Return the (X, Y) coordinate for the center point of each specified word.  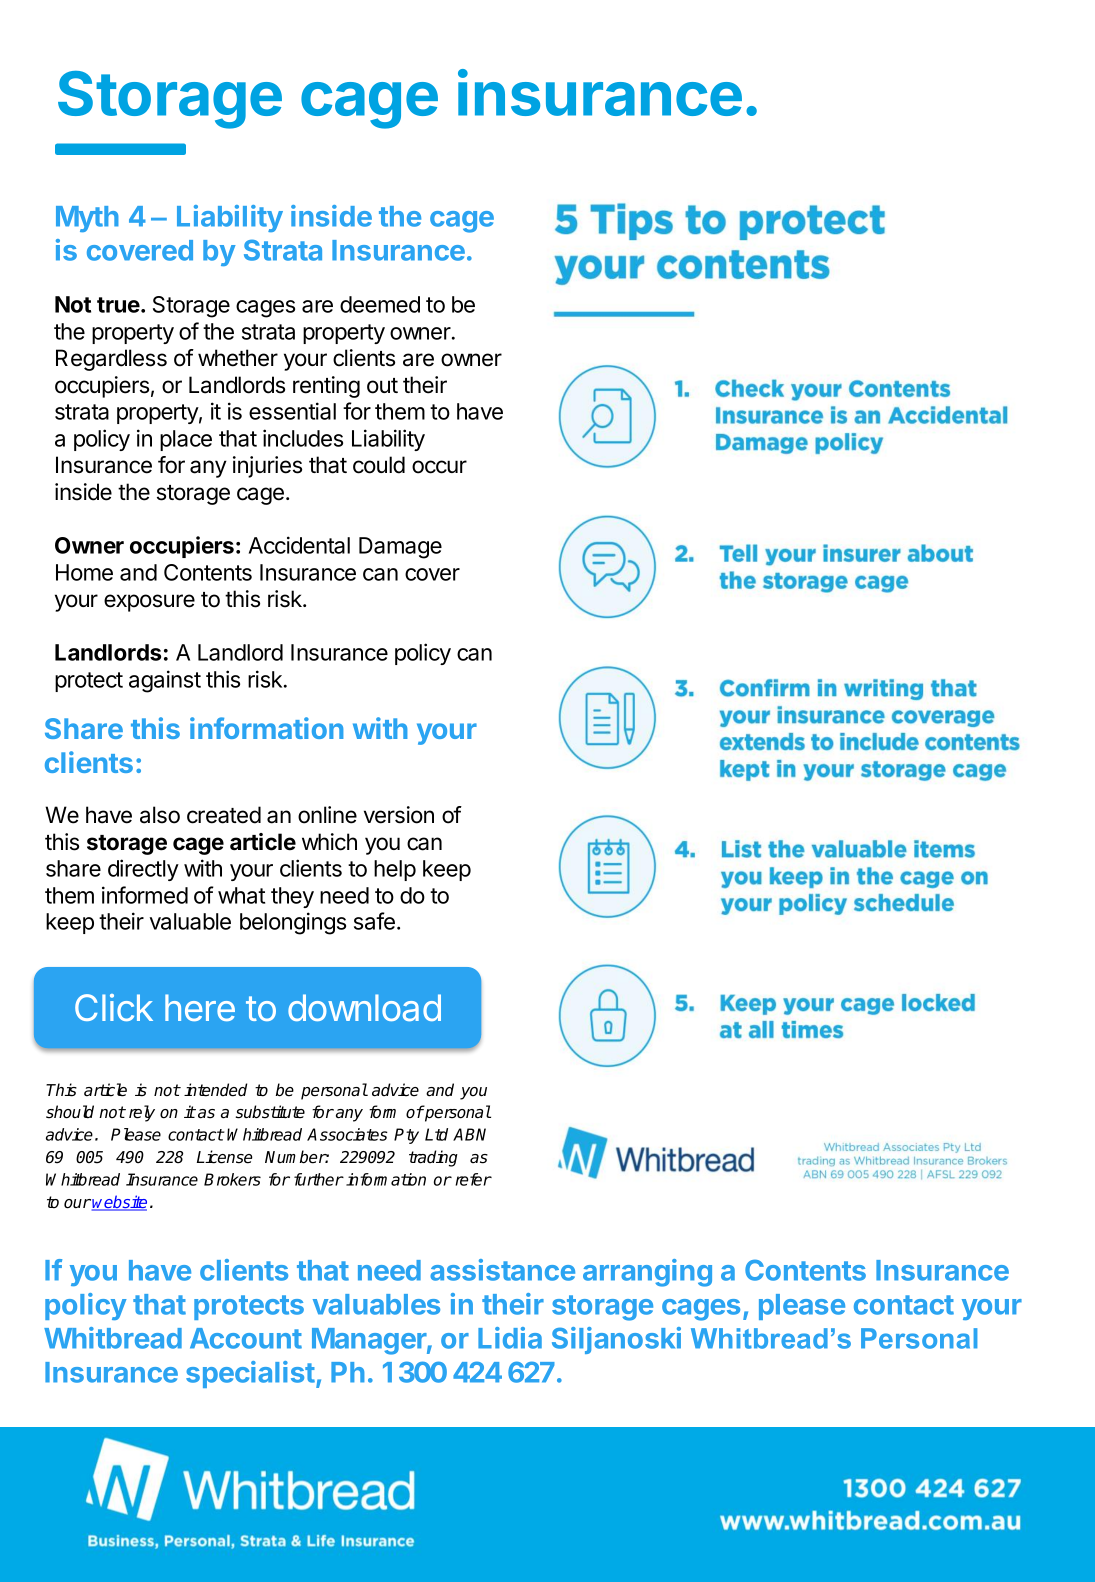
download (364, 1007)
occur (439, 467)
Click (114, 1007)
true (119, 305)
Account (246, 1338)
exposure (149, 603)
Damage (400, 548)
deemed (380, 304)
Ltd (436, 1134)
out (382, 386)
